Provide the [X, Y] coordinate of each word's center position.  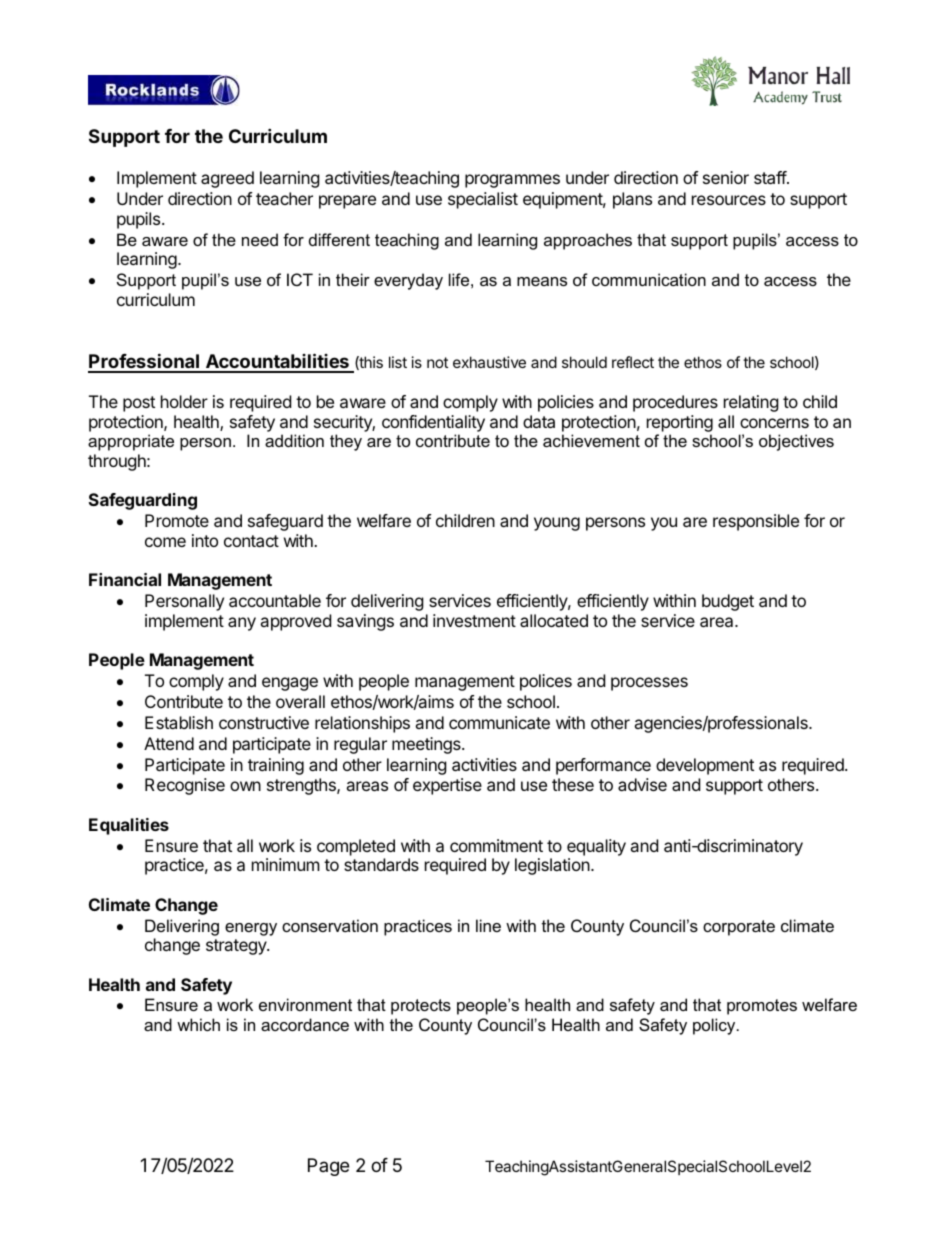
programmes [512, 181]
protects [421, 1007]
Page [328, 1167]
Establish [179, 722]
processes [649, 684]
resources [729, 200]
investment [474, 620]
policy [715, 1026]
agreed [227, 179]
